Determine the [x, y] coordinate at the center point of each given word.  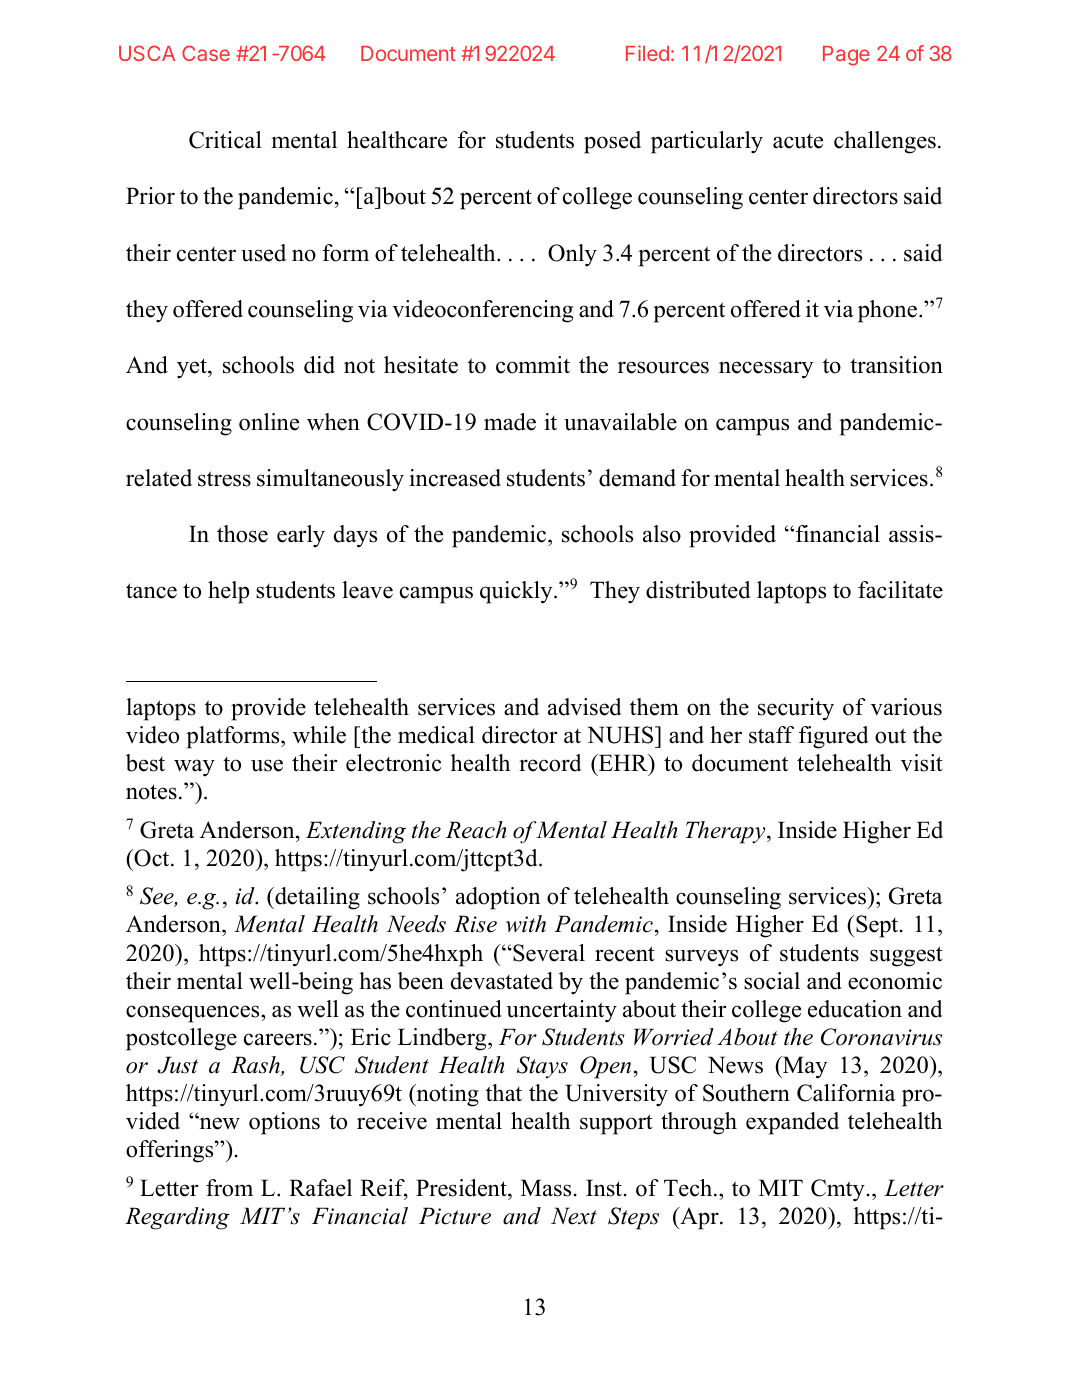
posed [612, 142]
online [269, 422]
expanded [792, 1123]
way [194, 768]
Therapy [726, 832]
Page [846, 56]
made [510, 422]
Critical [225, 140]
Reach [476, 830]
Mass [546, 1188]
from [229, 1188]
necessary [766, 370]
